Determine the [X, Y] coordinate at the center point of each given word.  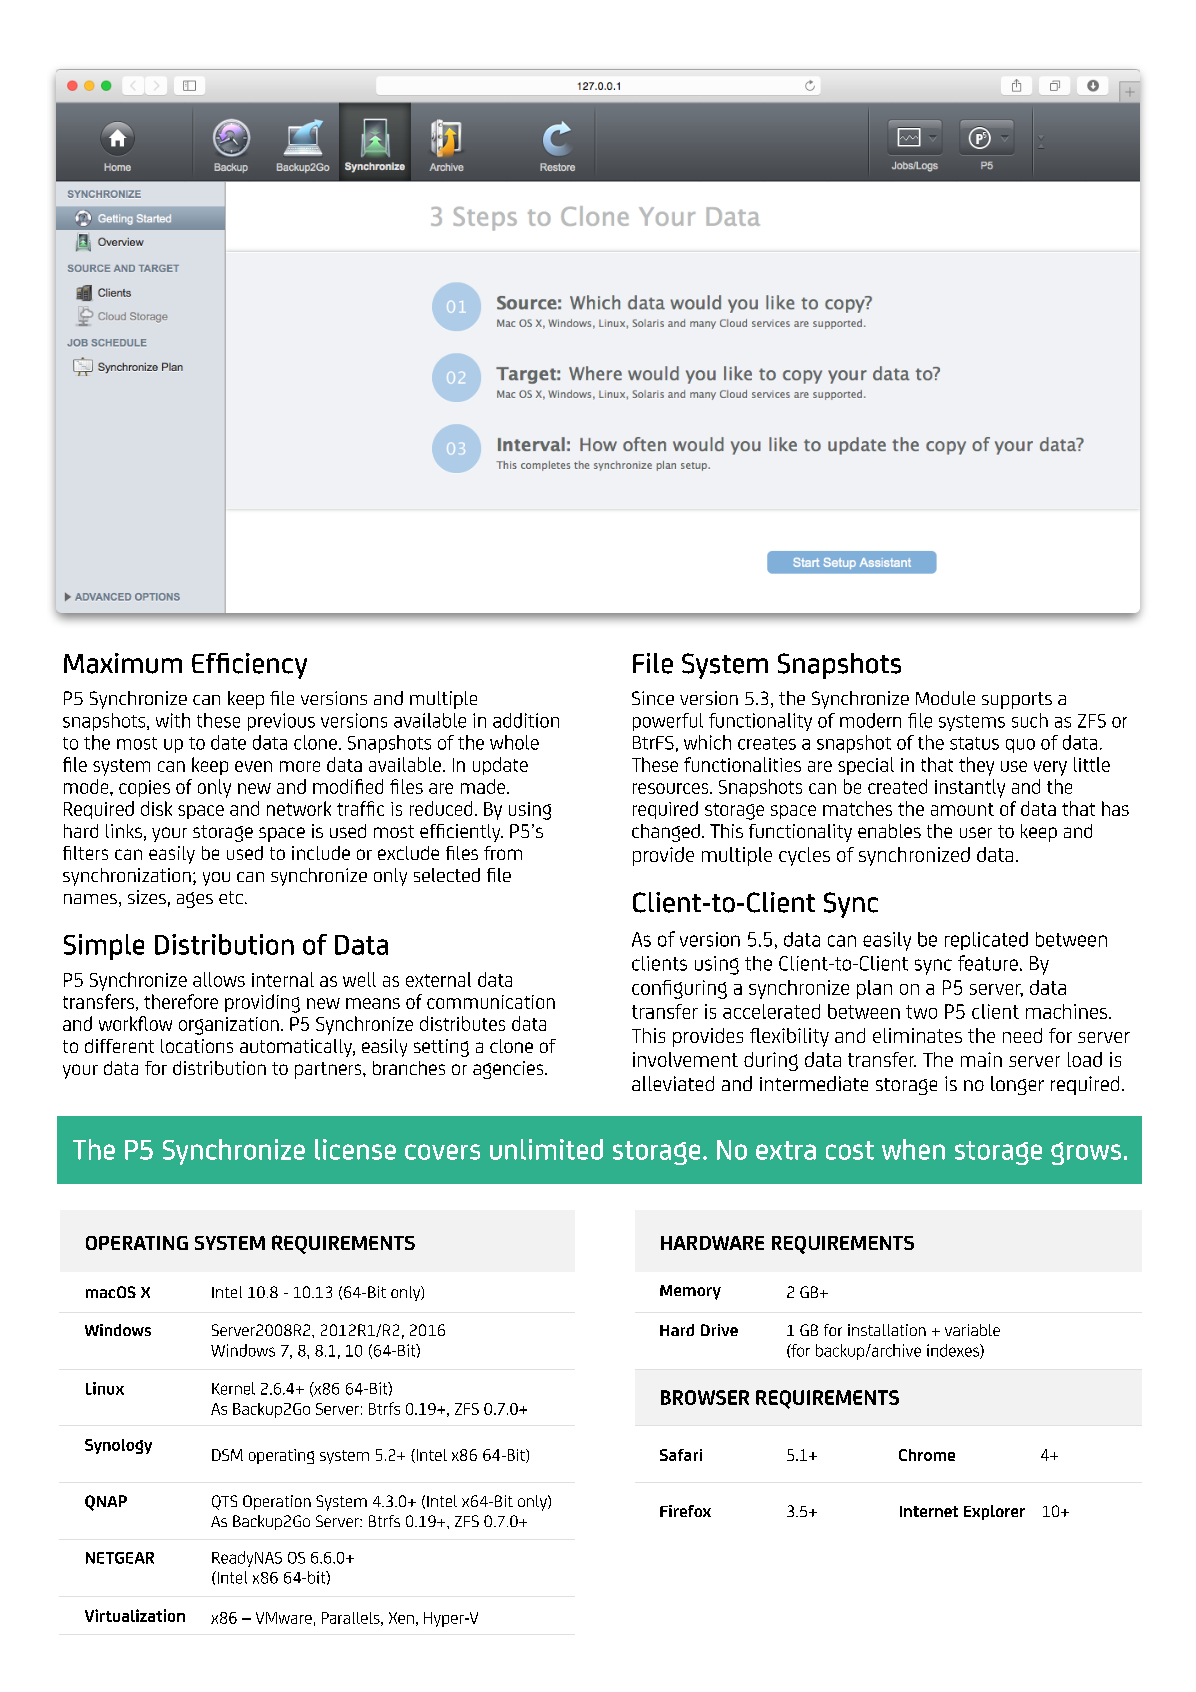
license [355, 1149]
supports [1017, 700]
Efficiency [249, 666]
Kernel [233, 1388]
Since [653, 698]
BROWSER [705, 1397]
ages [195, 900]
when [913, 1149]
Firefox [685, 1511]
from [503, 853]
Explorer [994, 1512]
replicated [986, 941]
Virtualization [135, 1615]
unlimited [546, 1149]
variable [972, 1330]
